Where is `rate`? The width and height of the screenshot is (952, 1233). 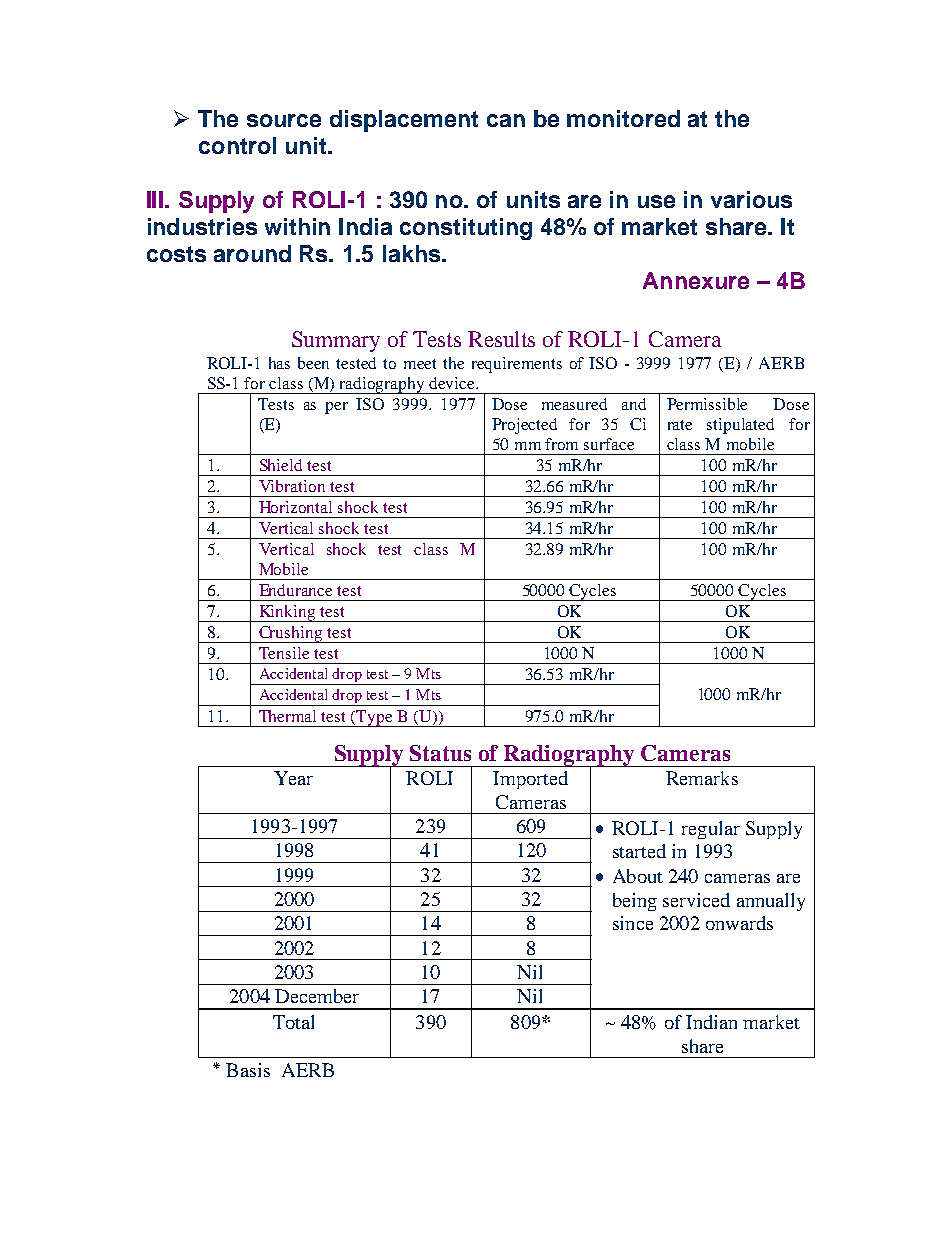
rate is located at coordinates (680, 425).
